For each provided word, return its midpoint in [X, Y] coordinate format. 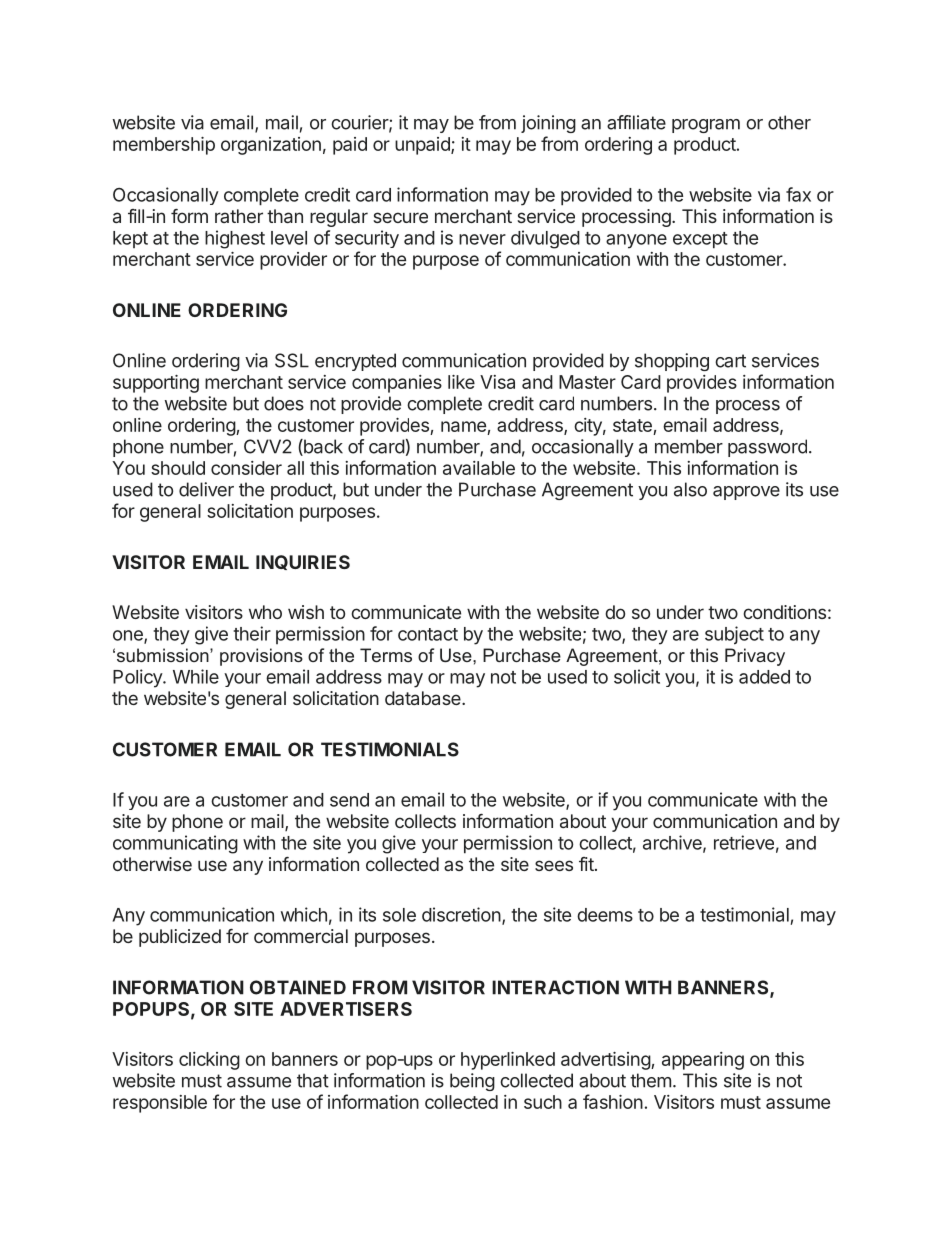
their [252, 633]
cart [730, 361]
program [706, 126]
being [472, 1082]
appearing [703, 1061]
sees [554, 865]
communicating [175, 844]
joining [548, 124]
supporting [156, 384]
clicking [209, 1061]
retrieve [744, 842]
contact [428, 634]
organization [271, 146]
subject [734, 635]
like [461, 382]
